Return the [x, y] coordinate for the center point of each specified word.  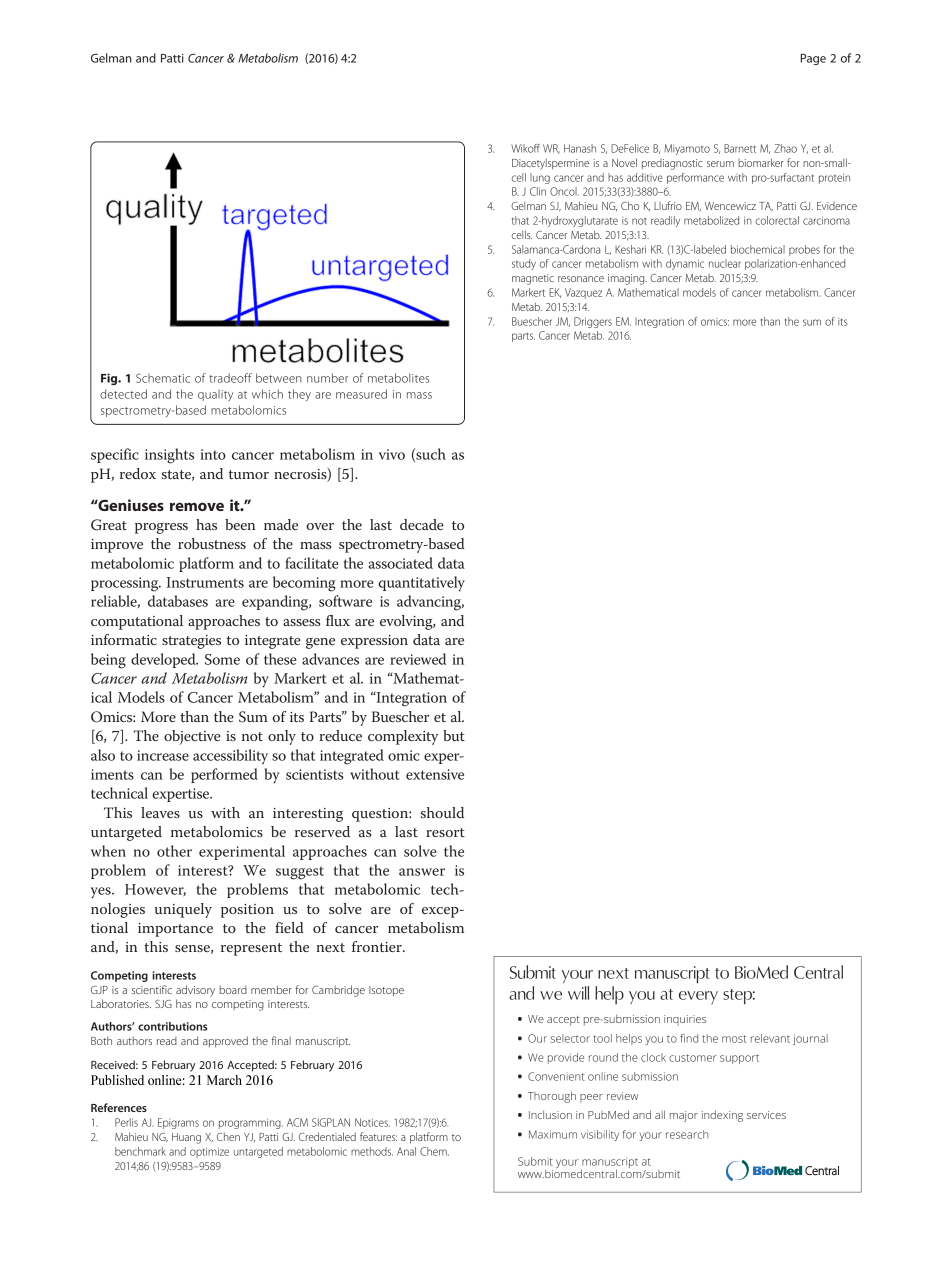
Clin [538, 191]
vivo [392, 454]
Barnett [740, 148]
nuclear [725, 263]
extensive [435, 774]
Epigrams [178, 1123]
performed [224, 775]
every [698, 997]
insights [169, 456]
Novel [624, 162]
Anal [406, 1151]
